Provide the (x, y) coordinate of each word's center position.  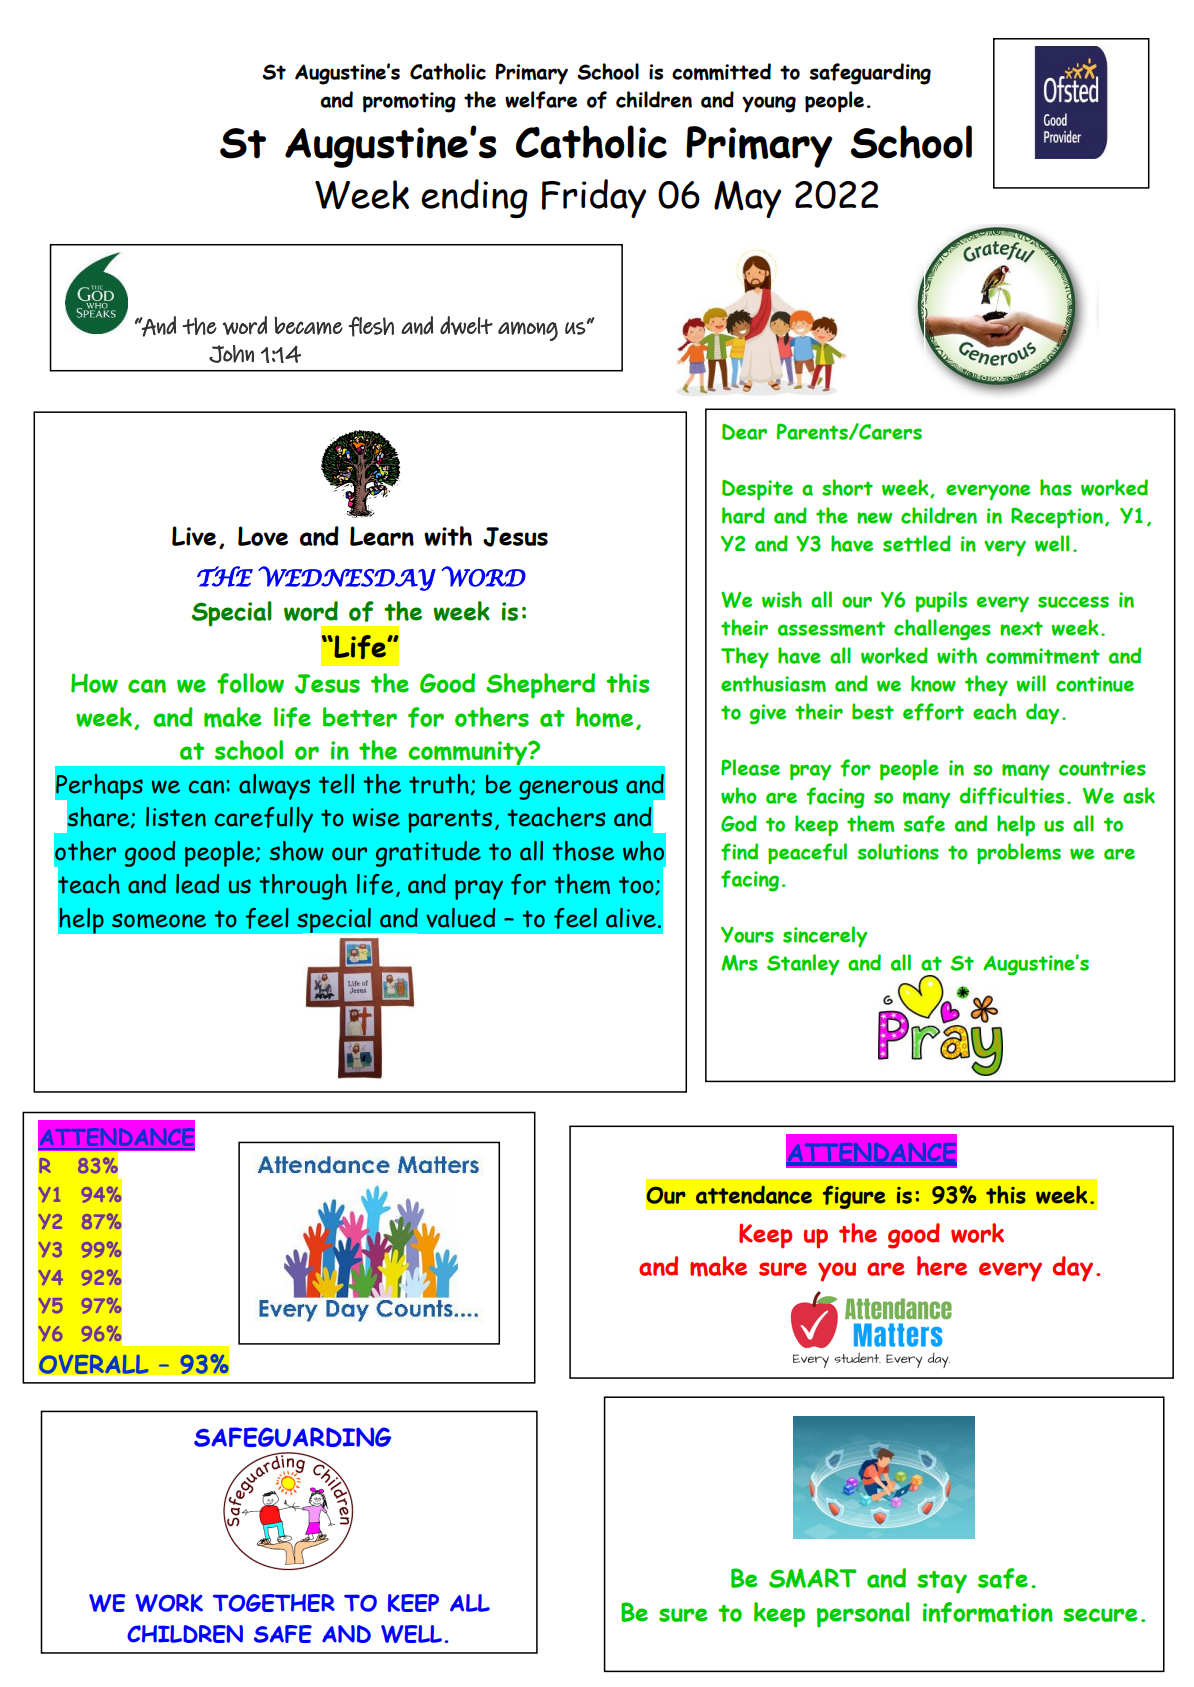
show (296, 851)
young (769, 104)
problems (1019, 853)
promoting (409, 102)
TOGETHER (274, 1603)
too (637, 885)
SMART (813, 1578)
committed (721, 72)
